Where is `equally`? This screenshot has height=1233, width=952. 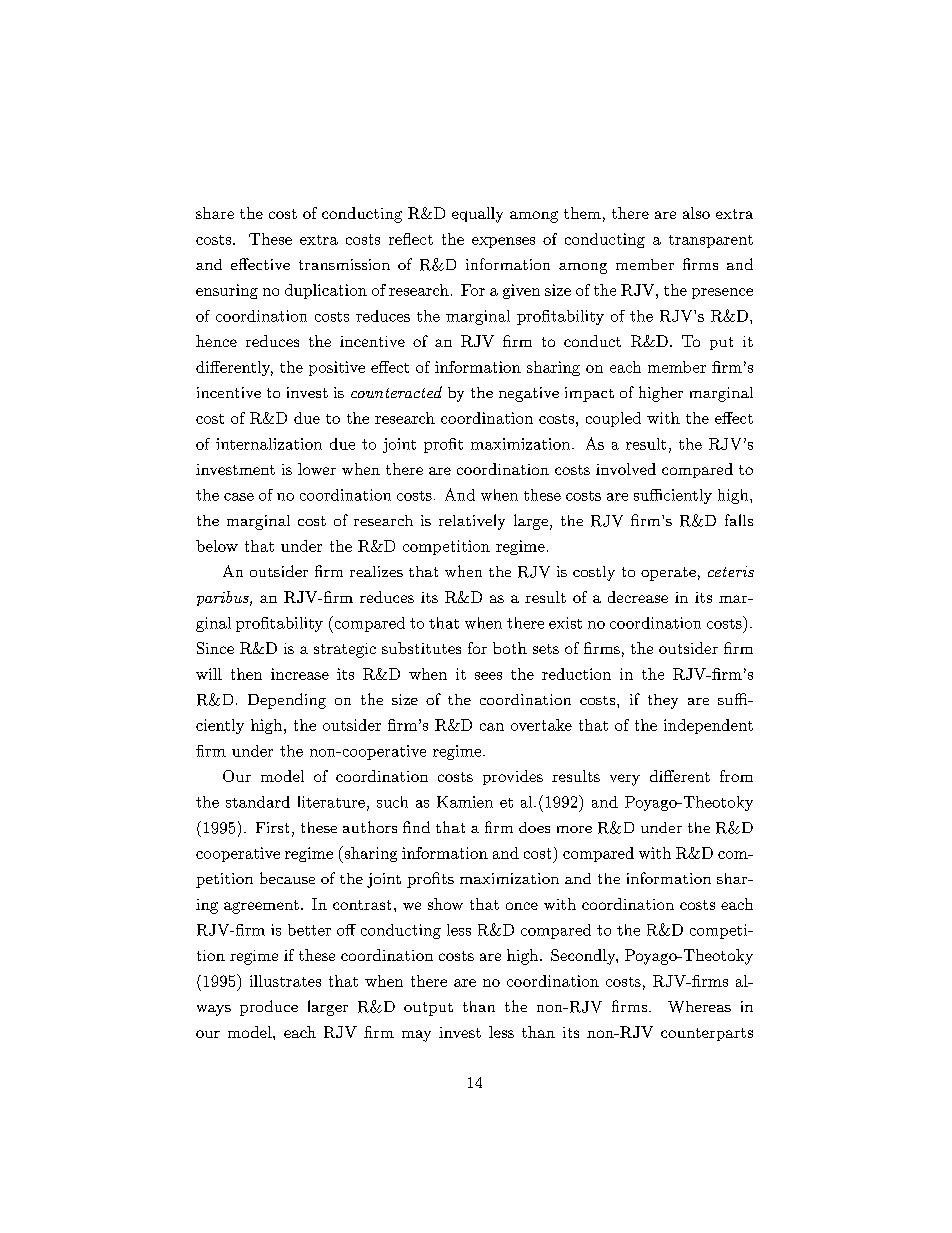 equally is located at coordinates (477, 215).
